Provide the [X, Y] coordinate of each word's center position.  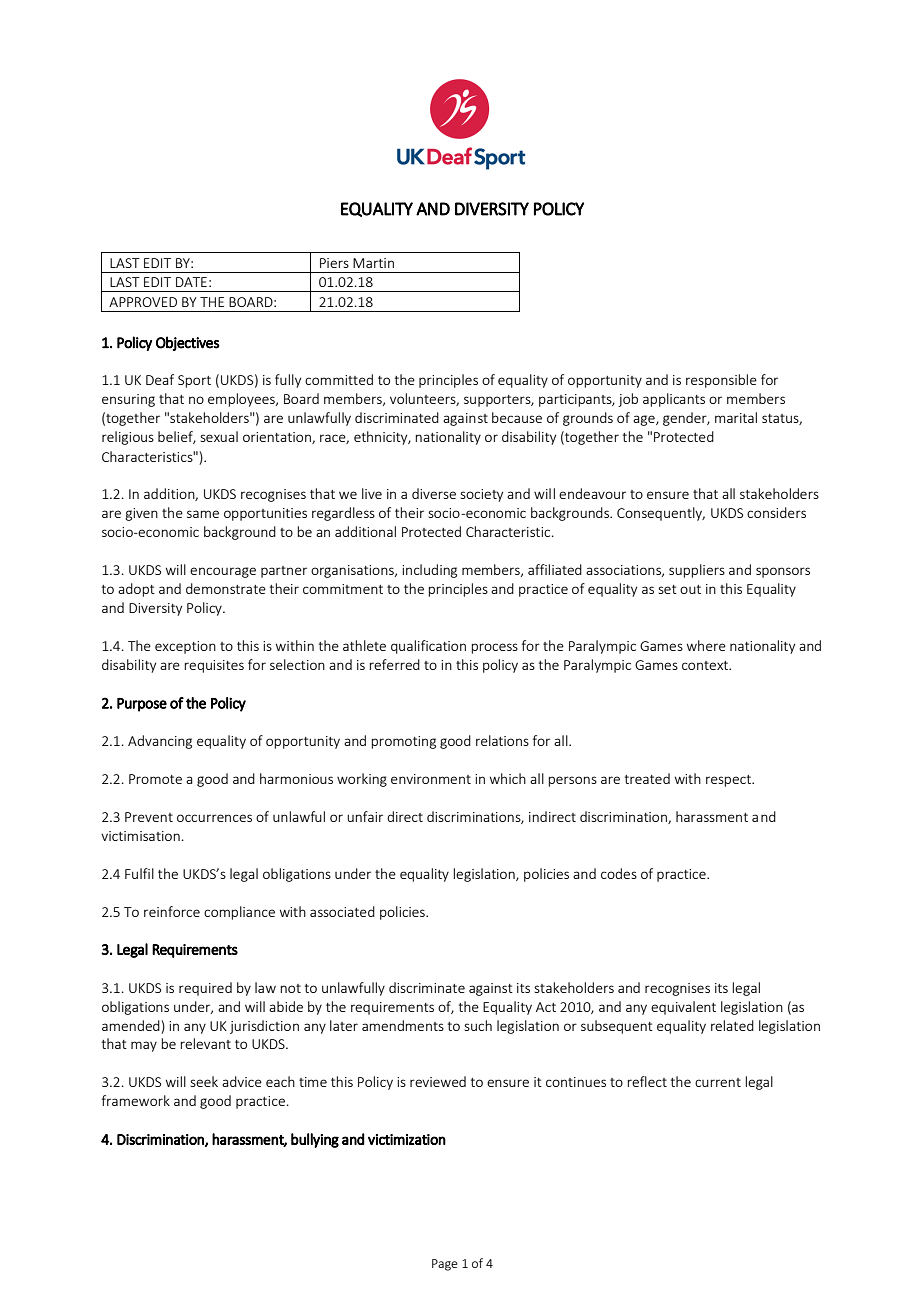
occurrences [214, 818]
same [203, 514]
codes [619, 873]
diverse [434, 493]
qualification [428, 647]
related [732, 1025]
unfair [365, 816]
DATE [191, 282]
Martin [373, 263]
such [478, 1025]
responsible [721, 381]
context [706, 665]
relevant [205, 1043]
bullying [315, 1140]
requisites [214, 666]
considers [776, 512]
